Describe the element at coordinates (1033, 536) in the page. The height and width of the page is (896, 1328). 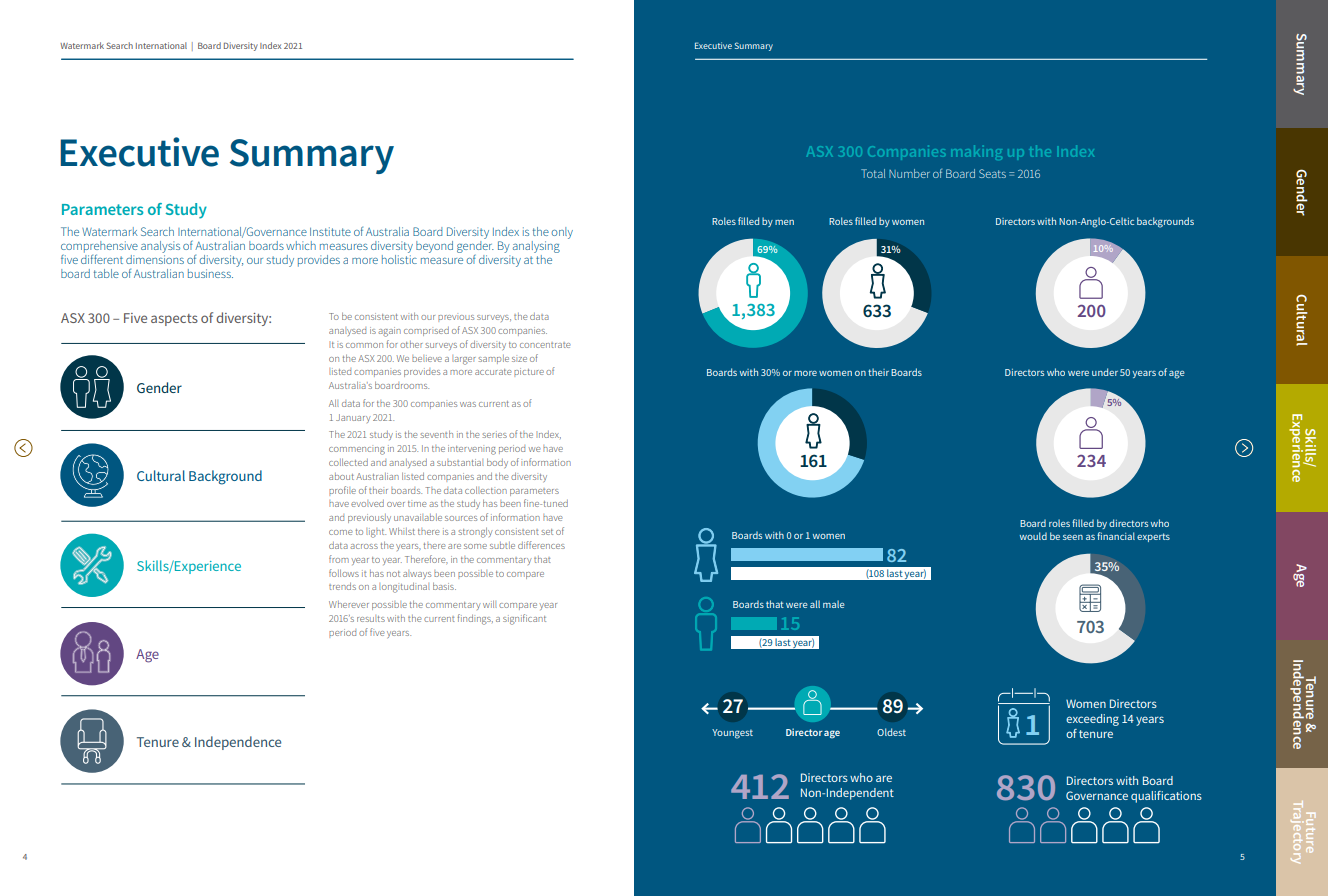
I see `would` at that location.
